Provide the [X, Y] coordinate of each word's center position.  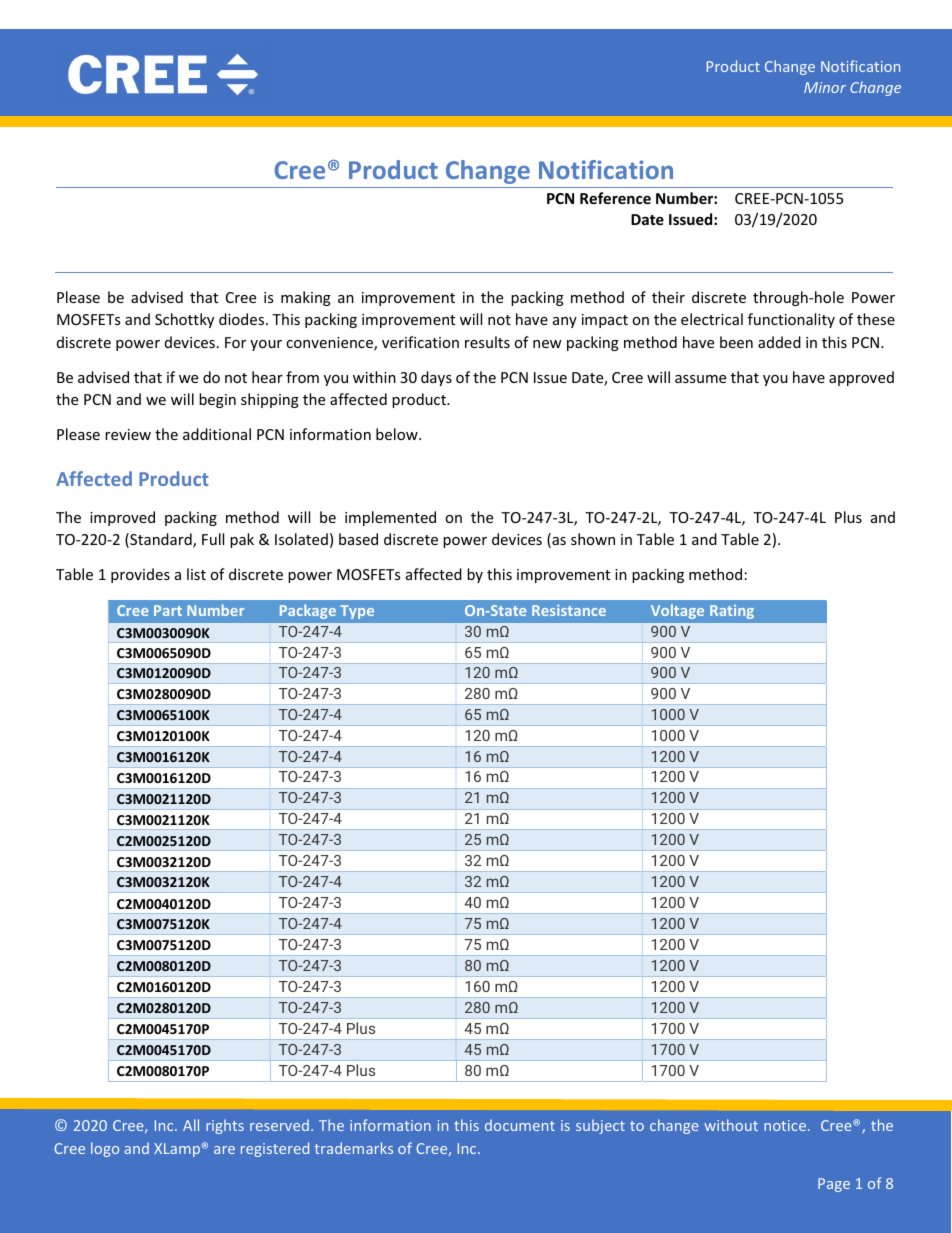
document [520, 1125]
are [224, 1150]
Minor [825, 87]
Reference [615, 198]
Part [168, 610]
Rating [732, 612]
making [306, 298]
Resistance [569, 610]
